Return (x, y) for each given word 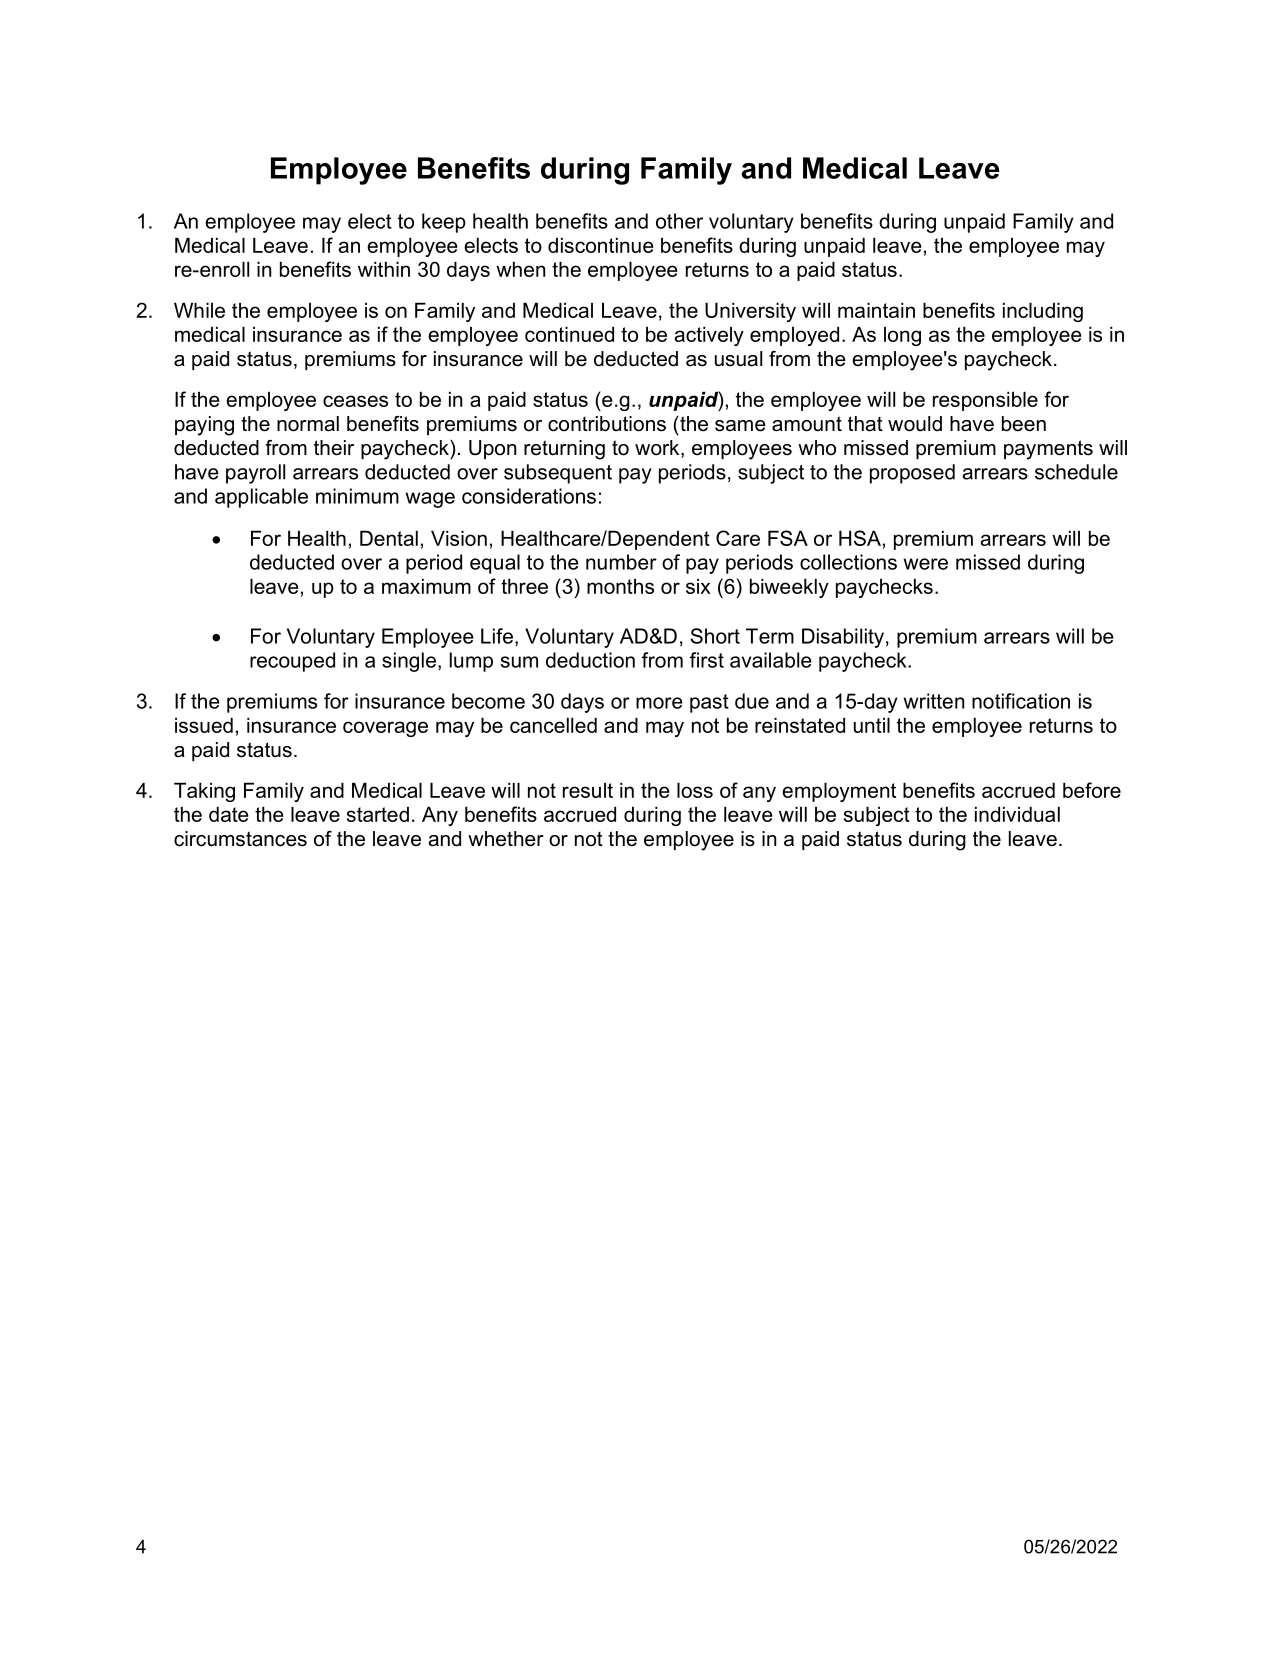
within (384, 269)
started (378, 814)
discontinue (601, 245)
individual (1017, 814)
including (1043, 312)
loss (695, 790)
